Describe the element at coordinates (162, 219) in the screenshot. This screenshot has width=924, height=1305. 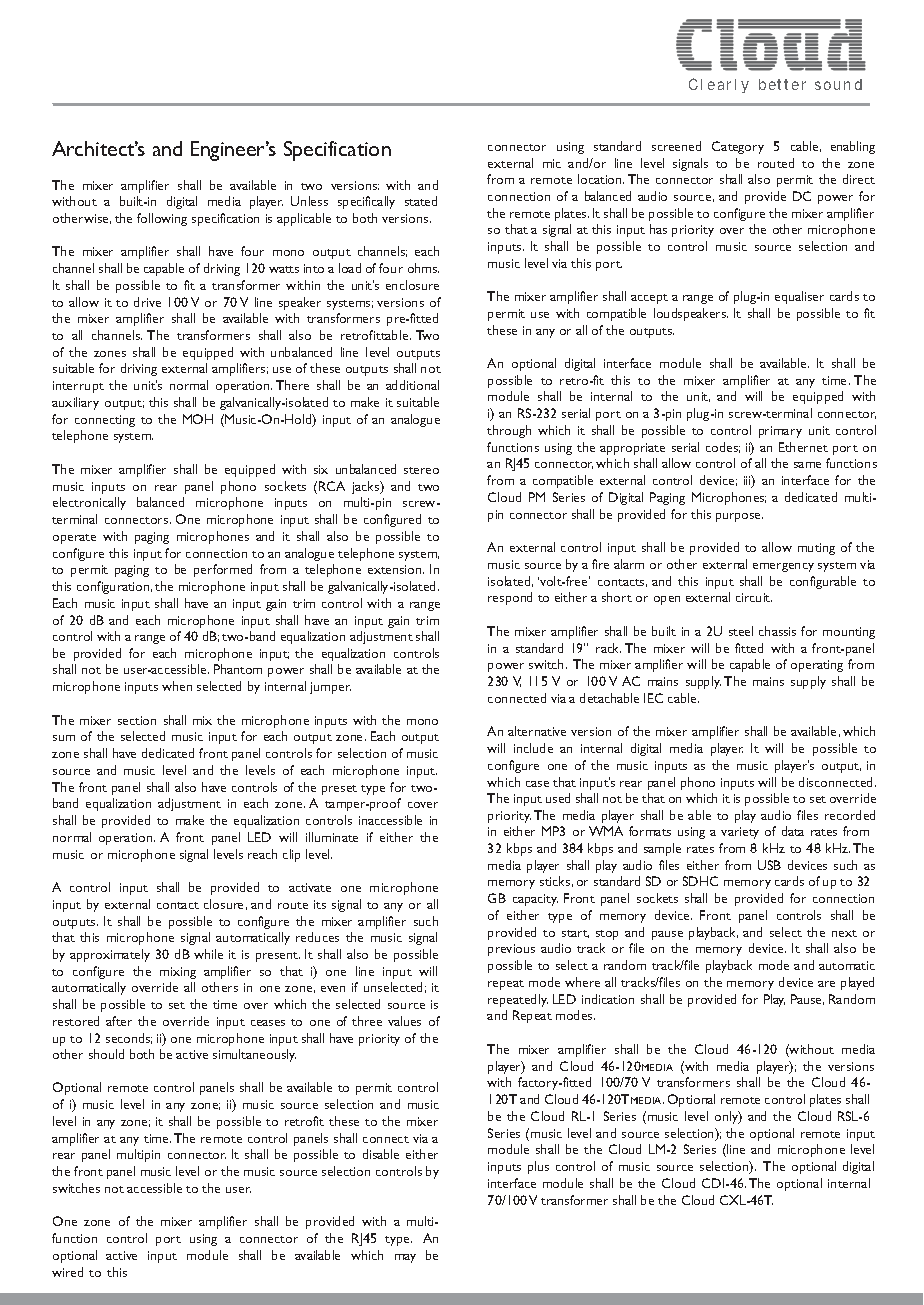
I see `following` at that location.
